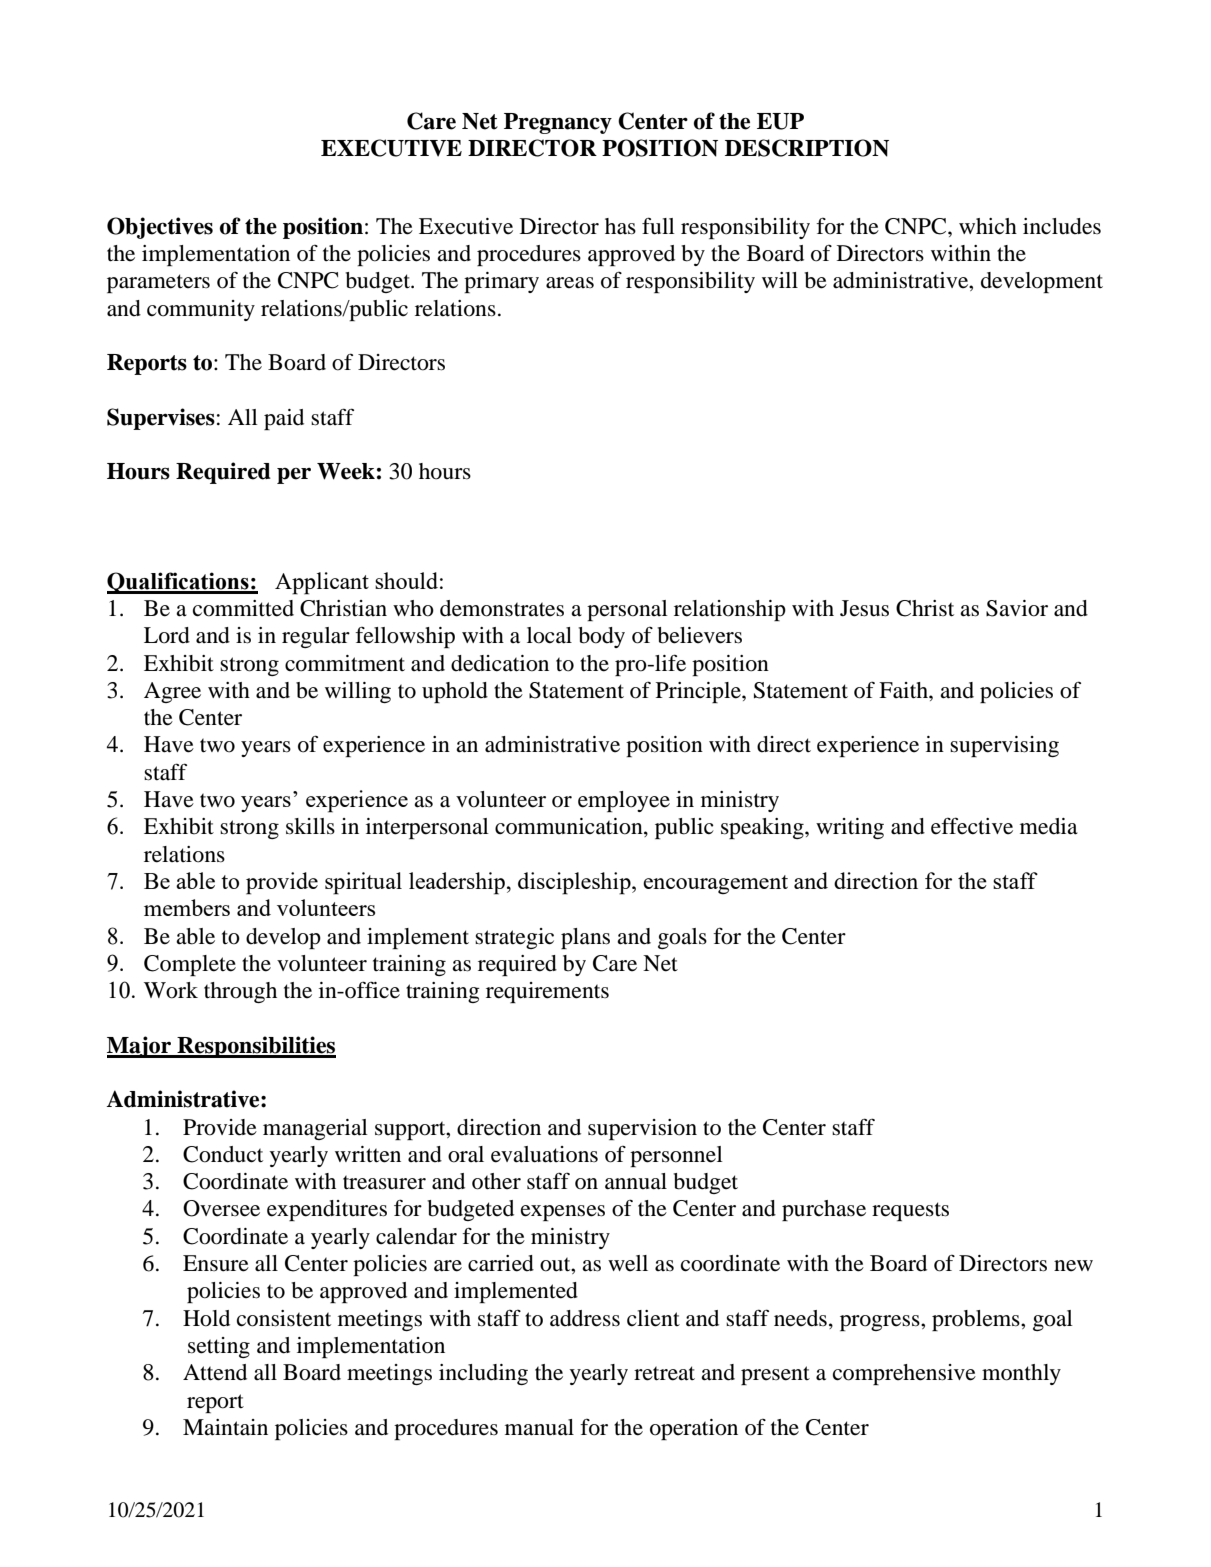 This screenshot has height=1567, width=1211. I want to click on Attend, so click(215, 1372).
